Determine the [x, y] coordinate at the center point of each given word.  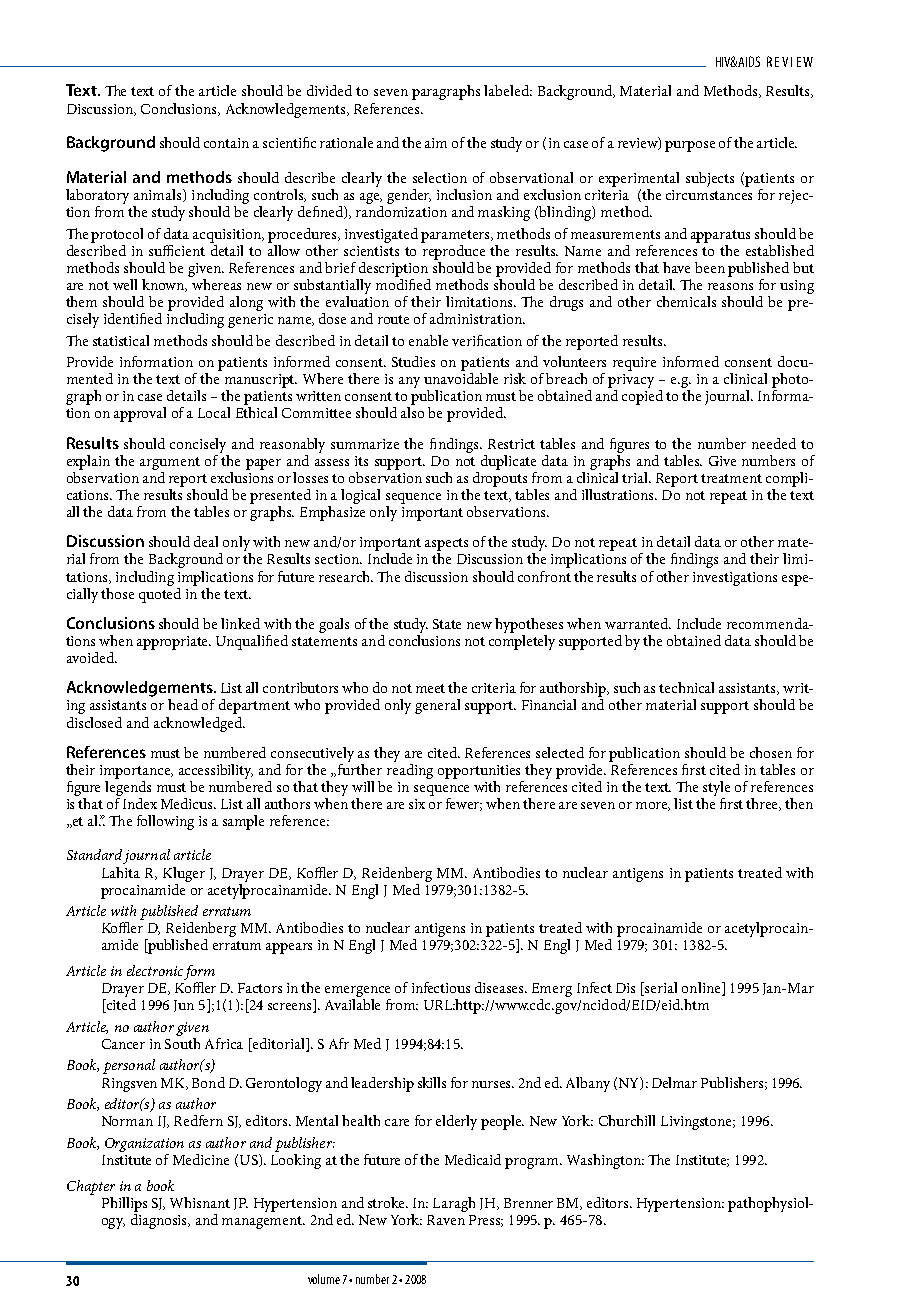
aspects [446, 546]
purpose [690, 146]
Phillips [124, 1204]
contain [226, 143]
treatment [731, 478]
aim [436, 143]
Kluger [184, 874]
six [417, 804]
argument [170, 463]
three [763, 804]
